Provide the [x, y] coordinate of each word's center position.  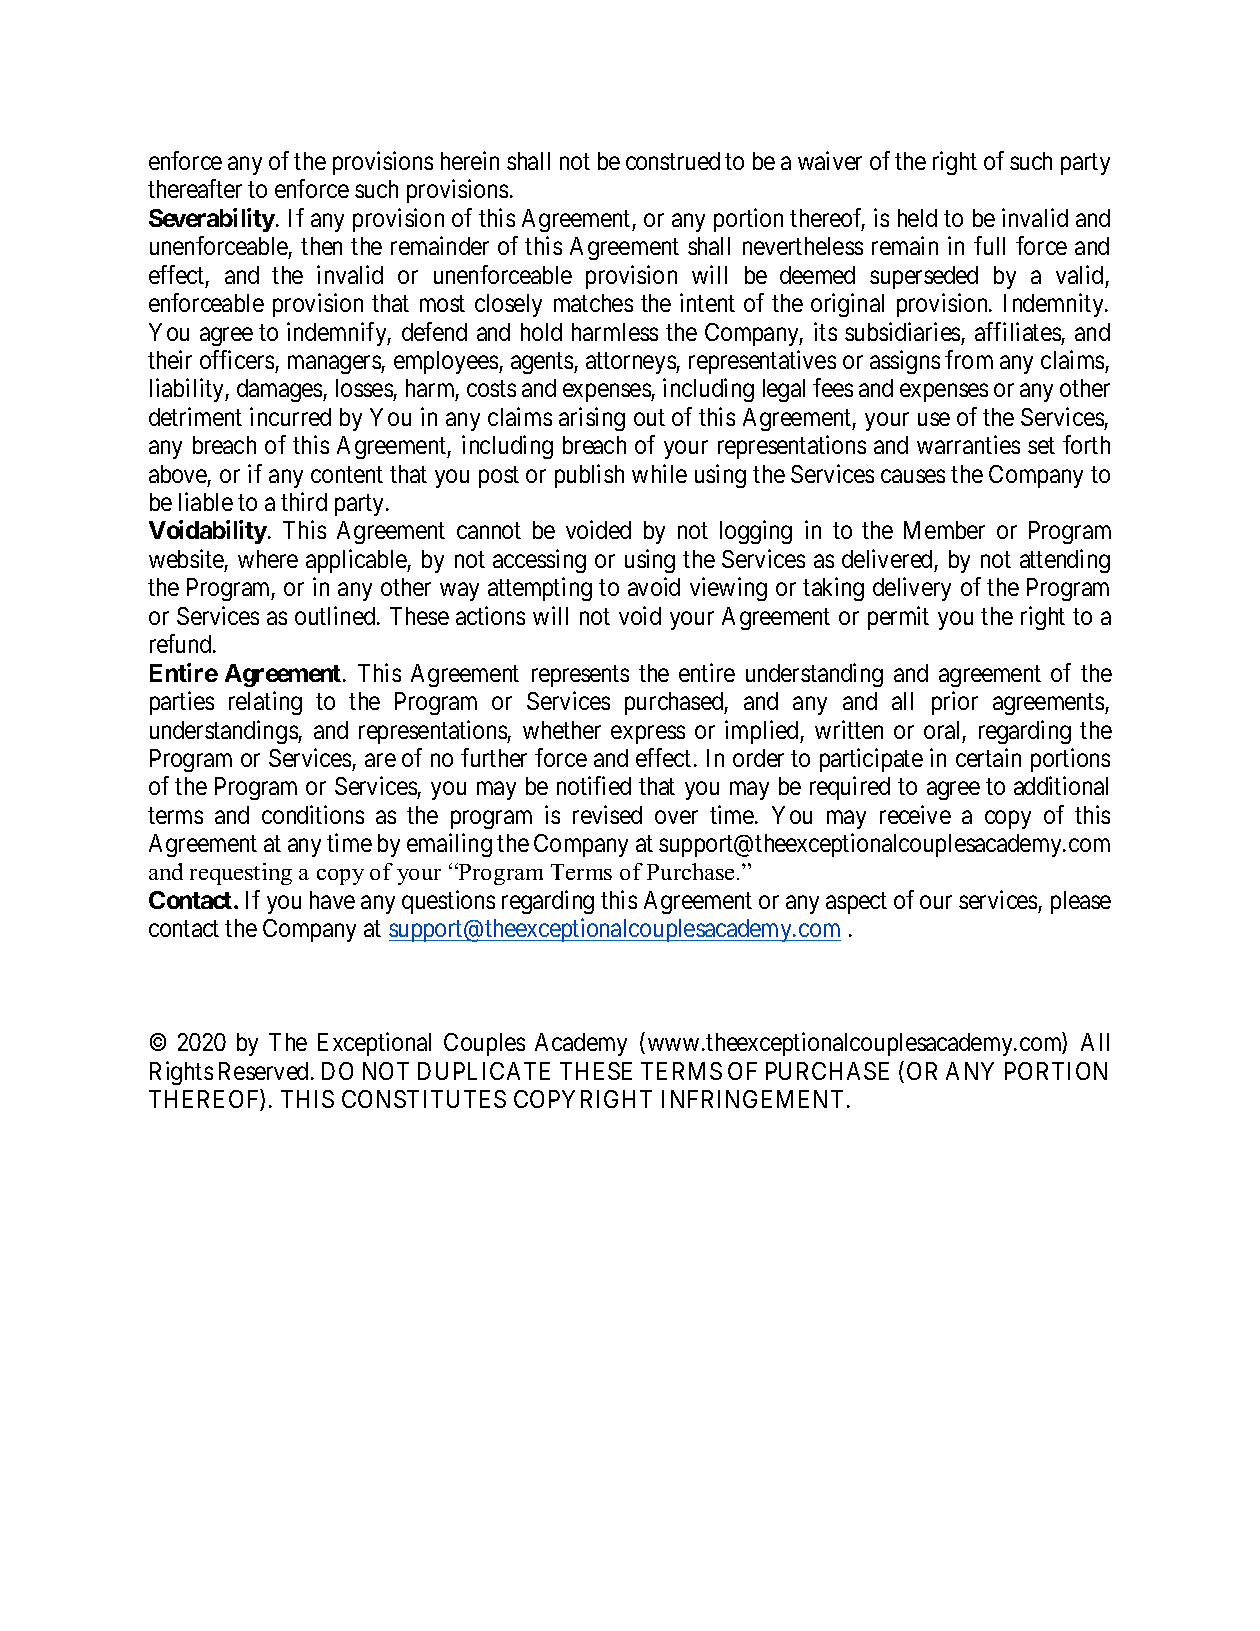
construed [673, 161]
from [969, 359]
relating [265, 703]
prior [955, 703]
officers [237, 359]
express [648, 734]
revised [607, 814]
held [917, 218]
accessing [539, 561]
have [332, 900]
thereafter [195, 188]
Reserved [263, 1071]
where [268, 559]
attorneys [631, 363]
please [1081, 902]
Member [944, 530]
